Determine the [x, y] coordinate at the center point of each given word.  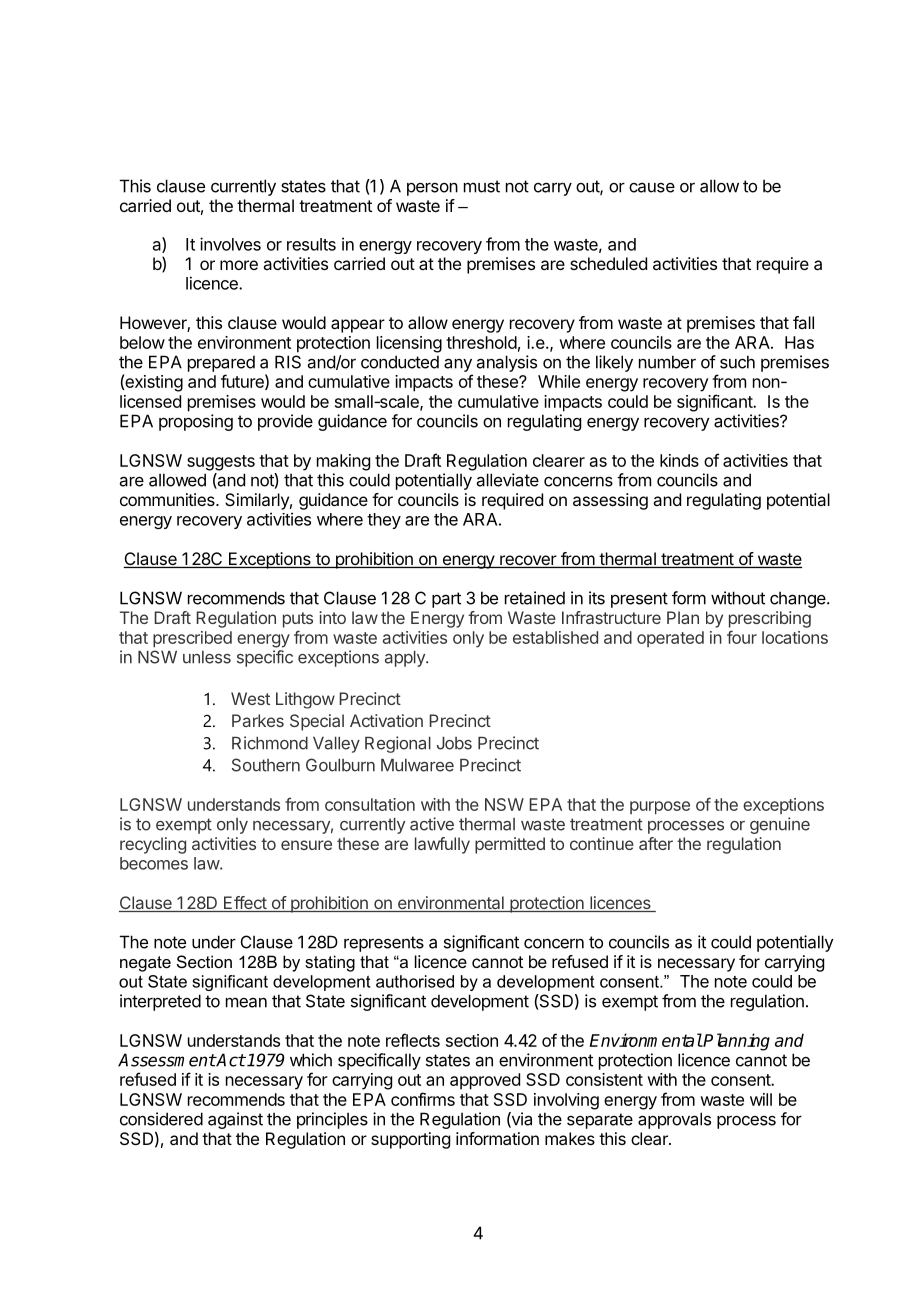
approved [485, 1081]
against [235, 1120]
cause [652, 188]
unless [207, 657]
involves [230, 244]
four [742, 637]
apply [406, 659]
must [482, 186]
